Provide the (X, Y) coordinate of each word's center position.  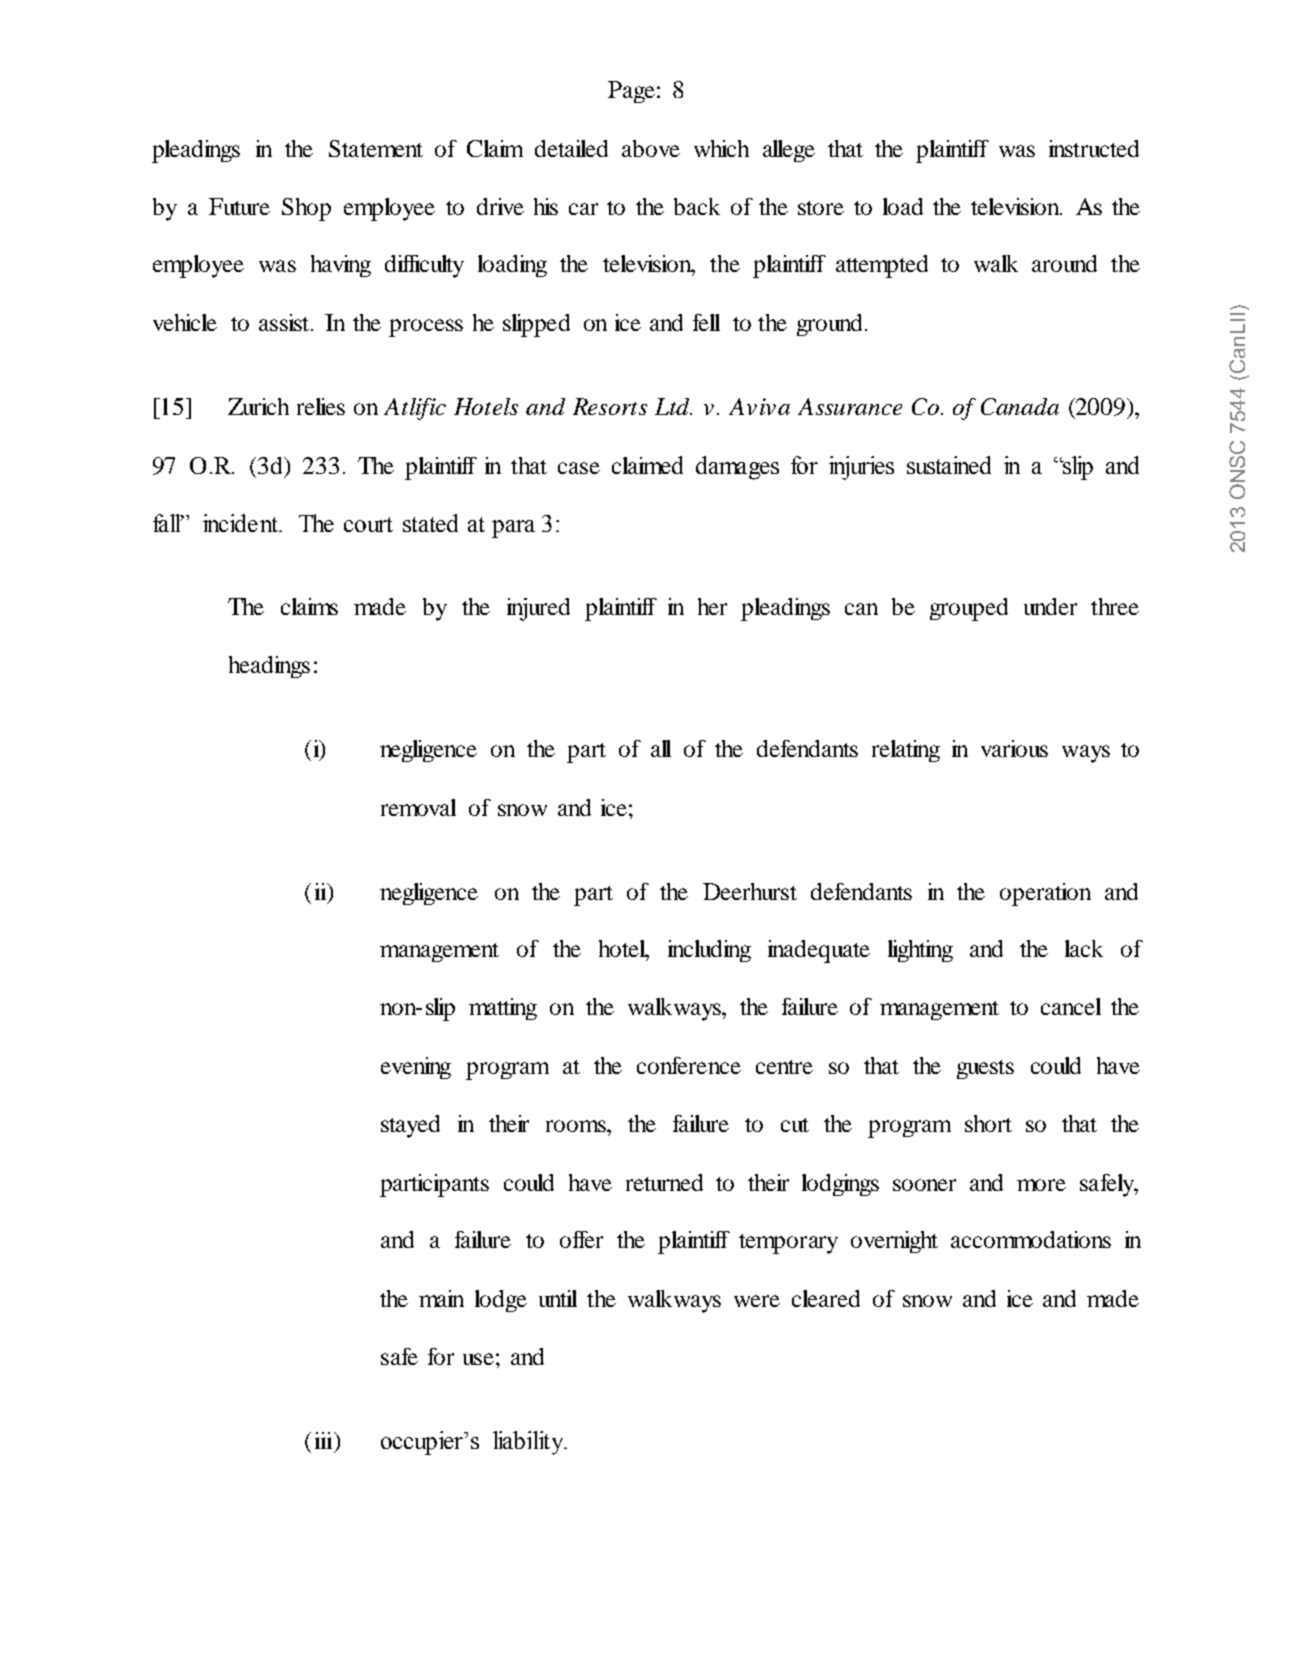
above (651, 148)
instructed (1094, 148)
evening (416, 1068)
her (712, 606)
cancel (1071, 1006)
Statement (376, 148)
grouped (969, 609)
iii (325, 1440)
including (709, 951)
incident (241, 523)
